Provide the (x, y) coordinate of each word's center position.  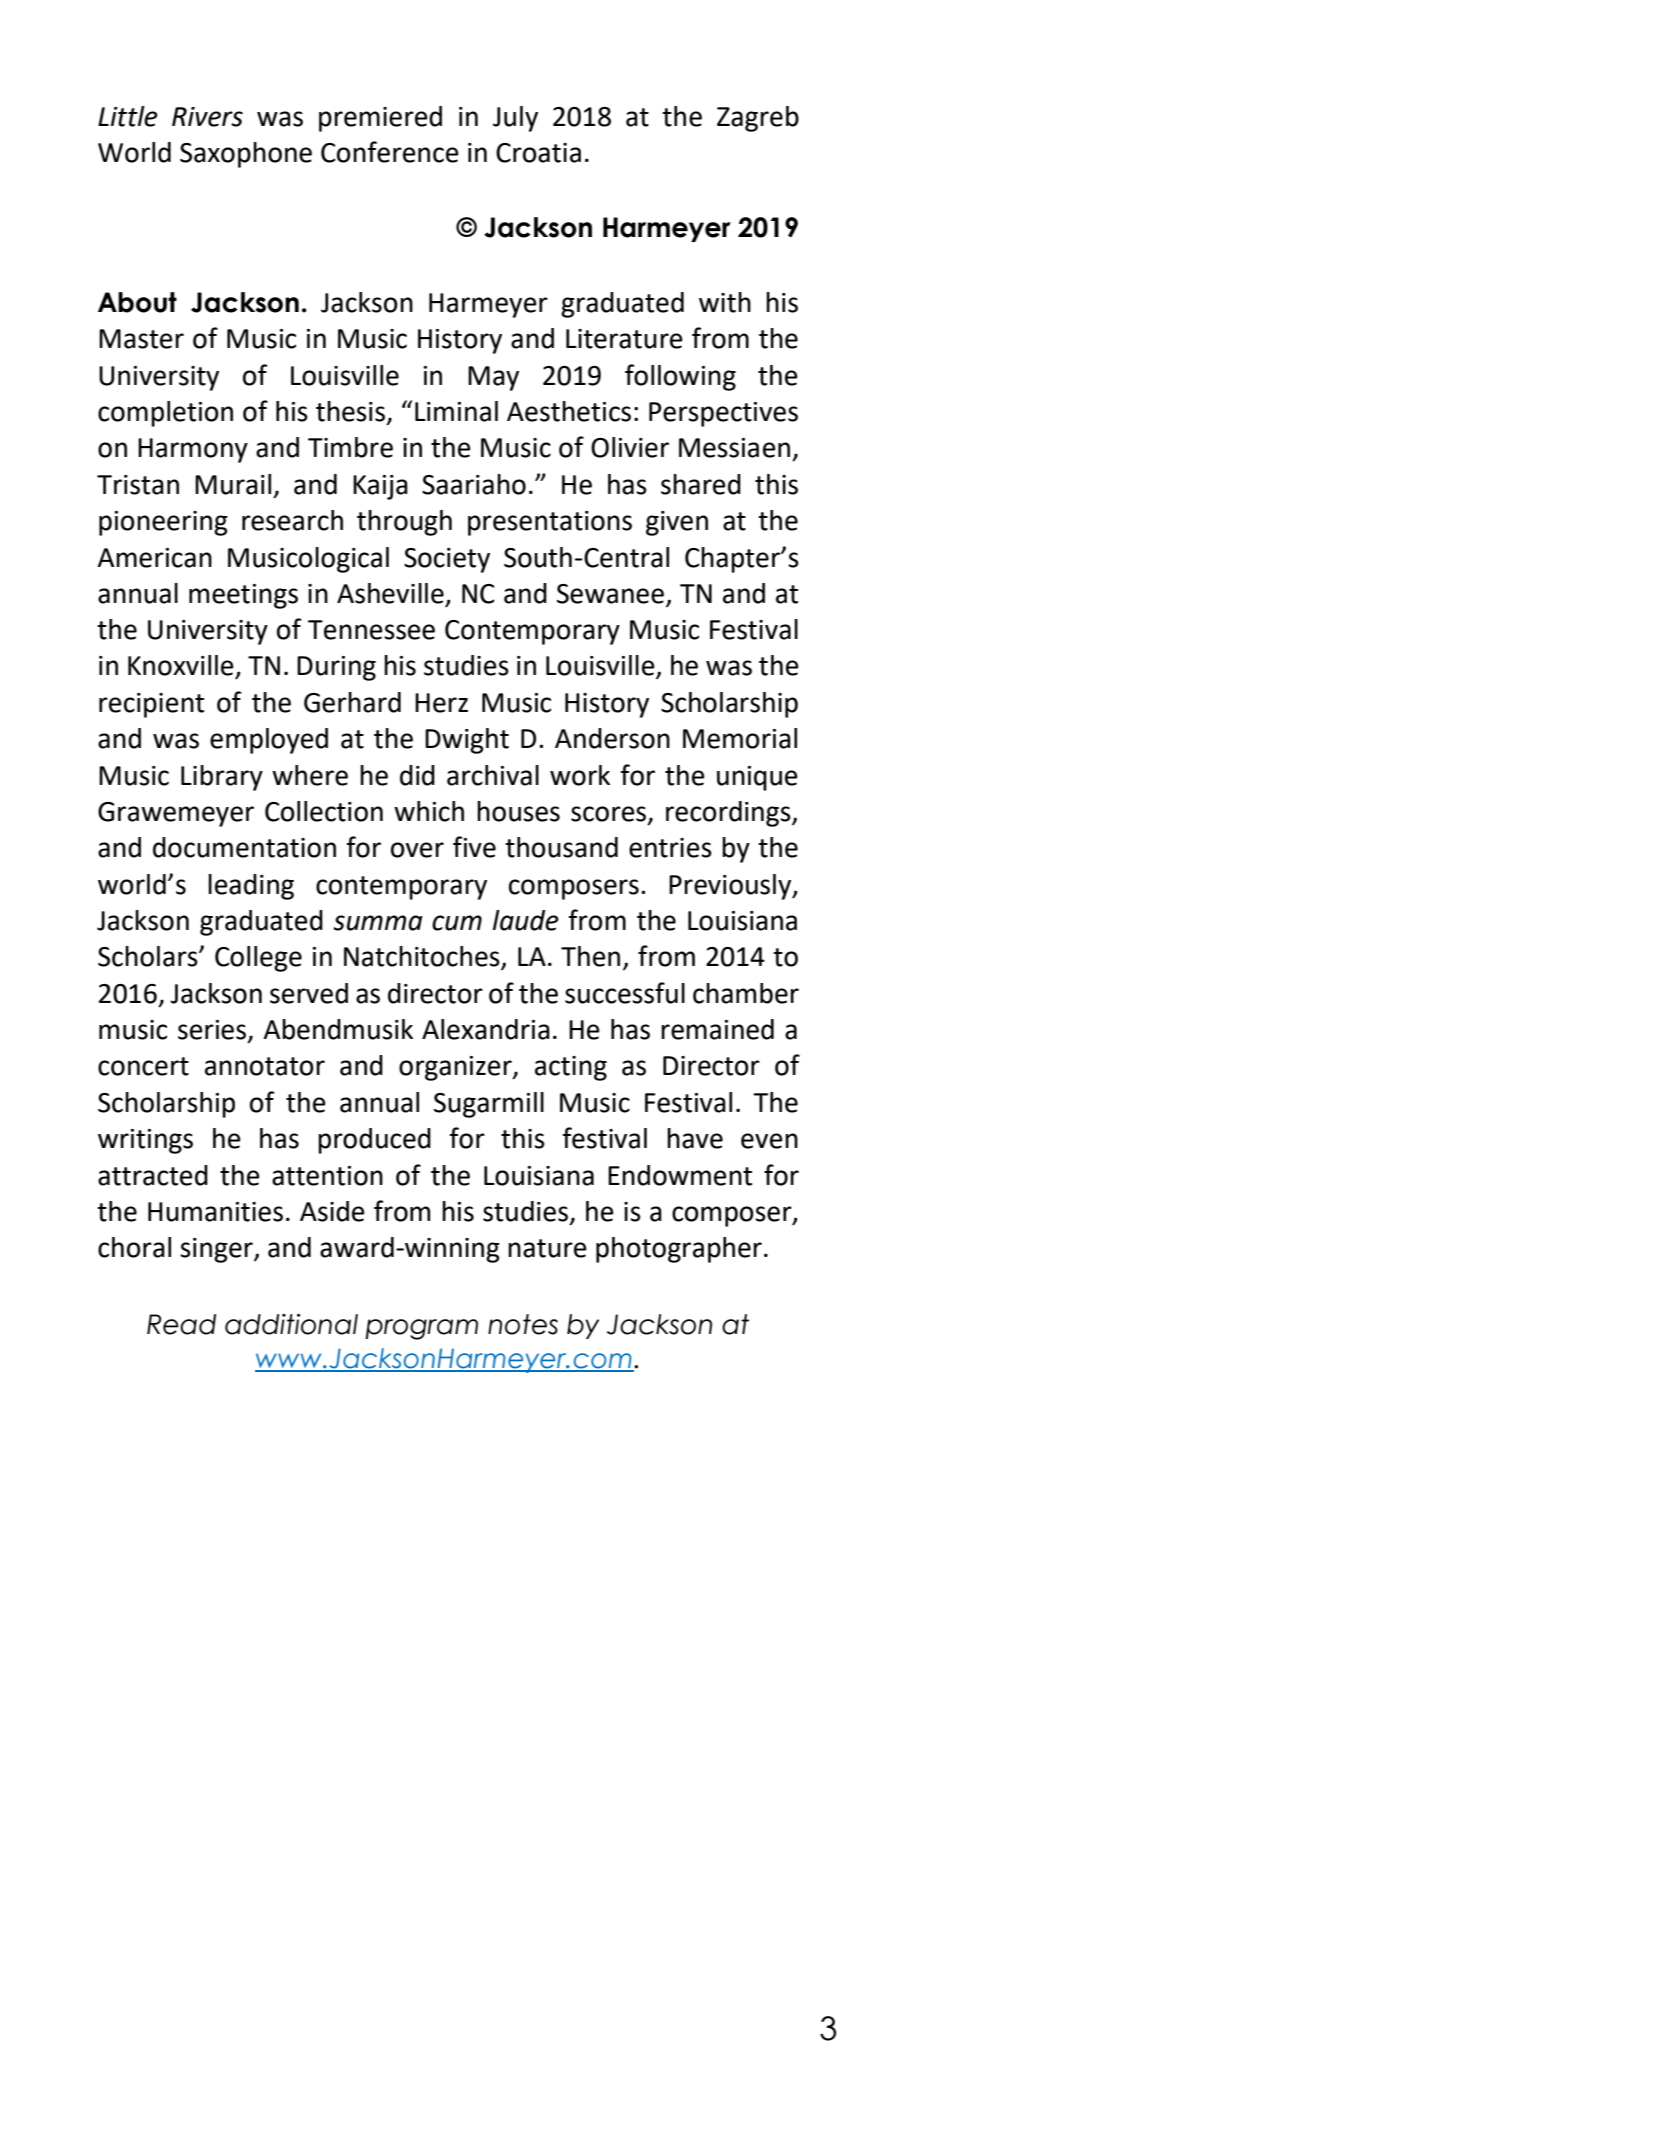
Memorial (740, 738)
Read (181, 1324)
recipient (151, 705)
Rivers (207, 117)
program (421, 1329)
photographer (679, 1250)
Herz (441, 703)
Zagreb (758, 119)
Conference (390, 152)
